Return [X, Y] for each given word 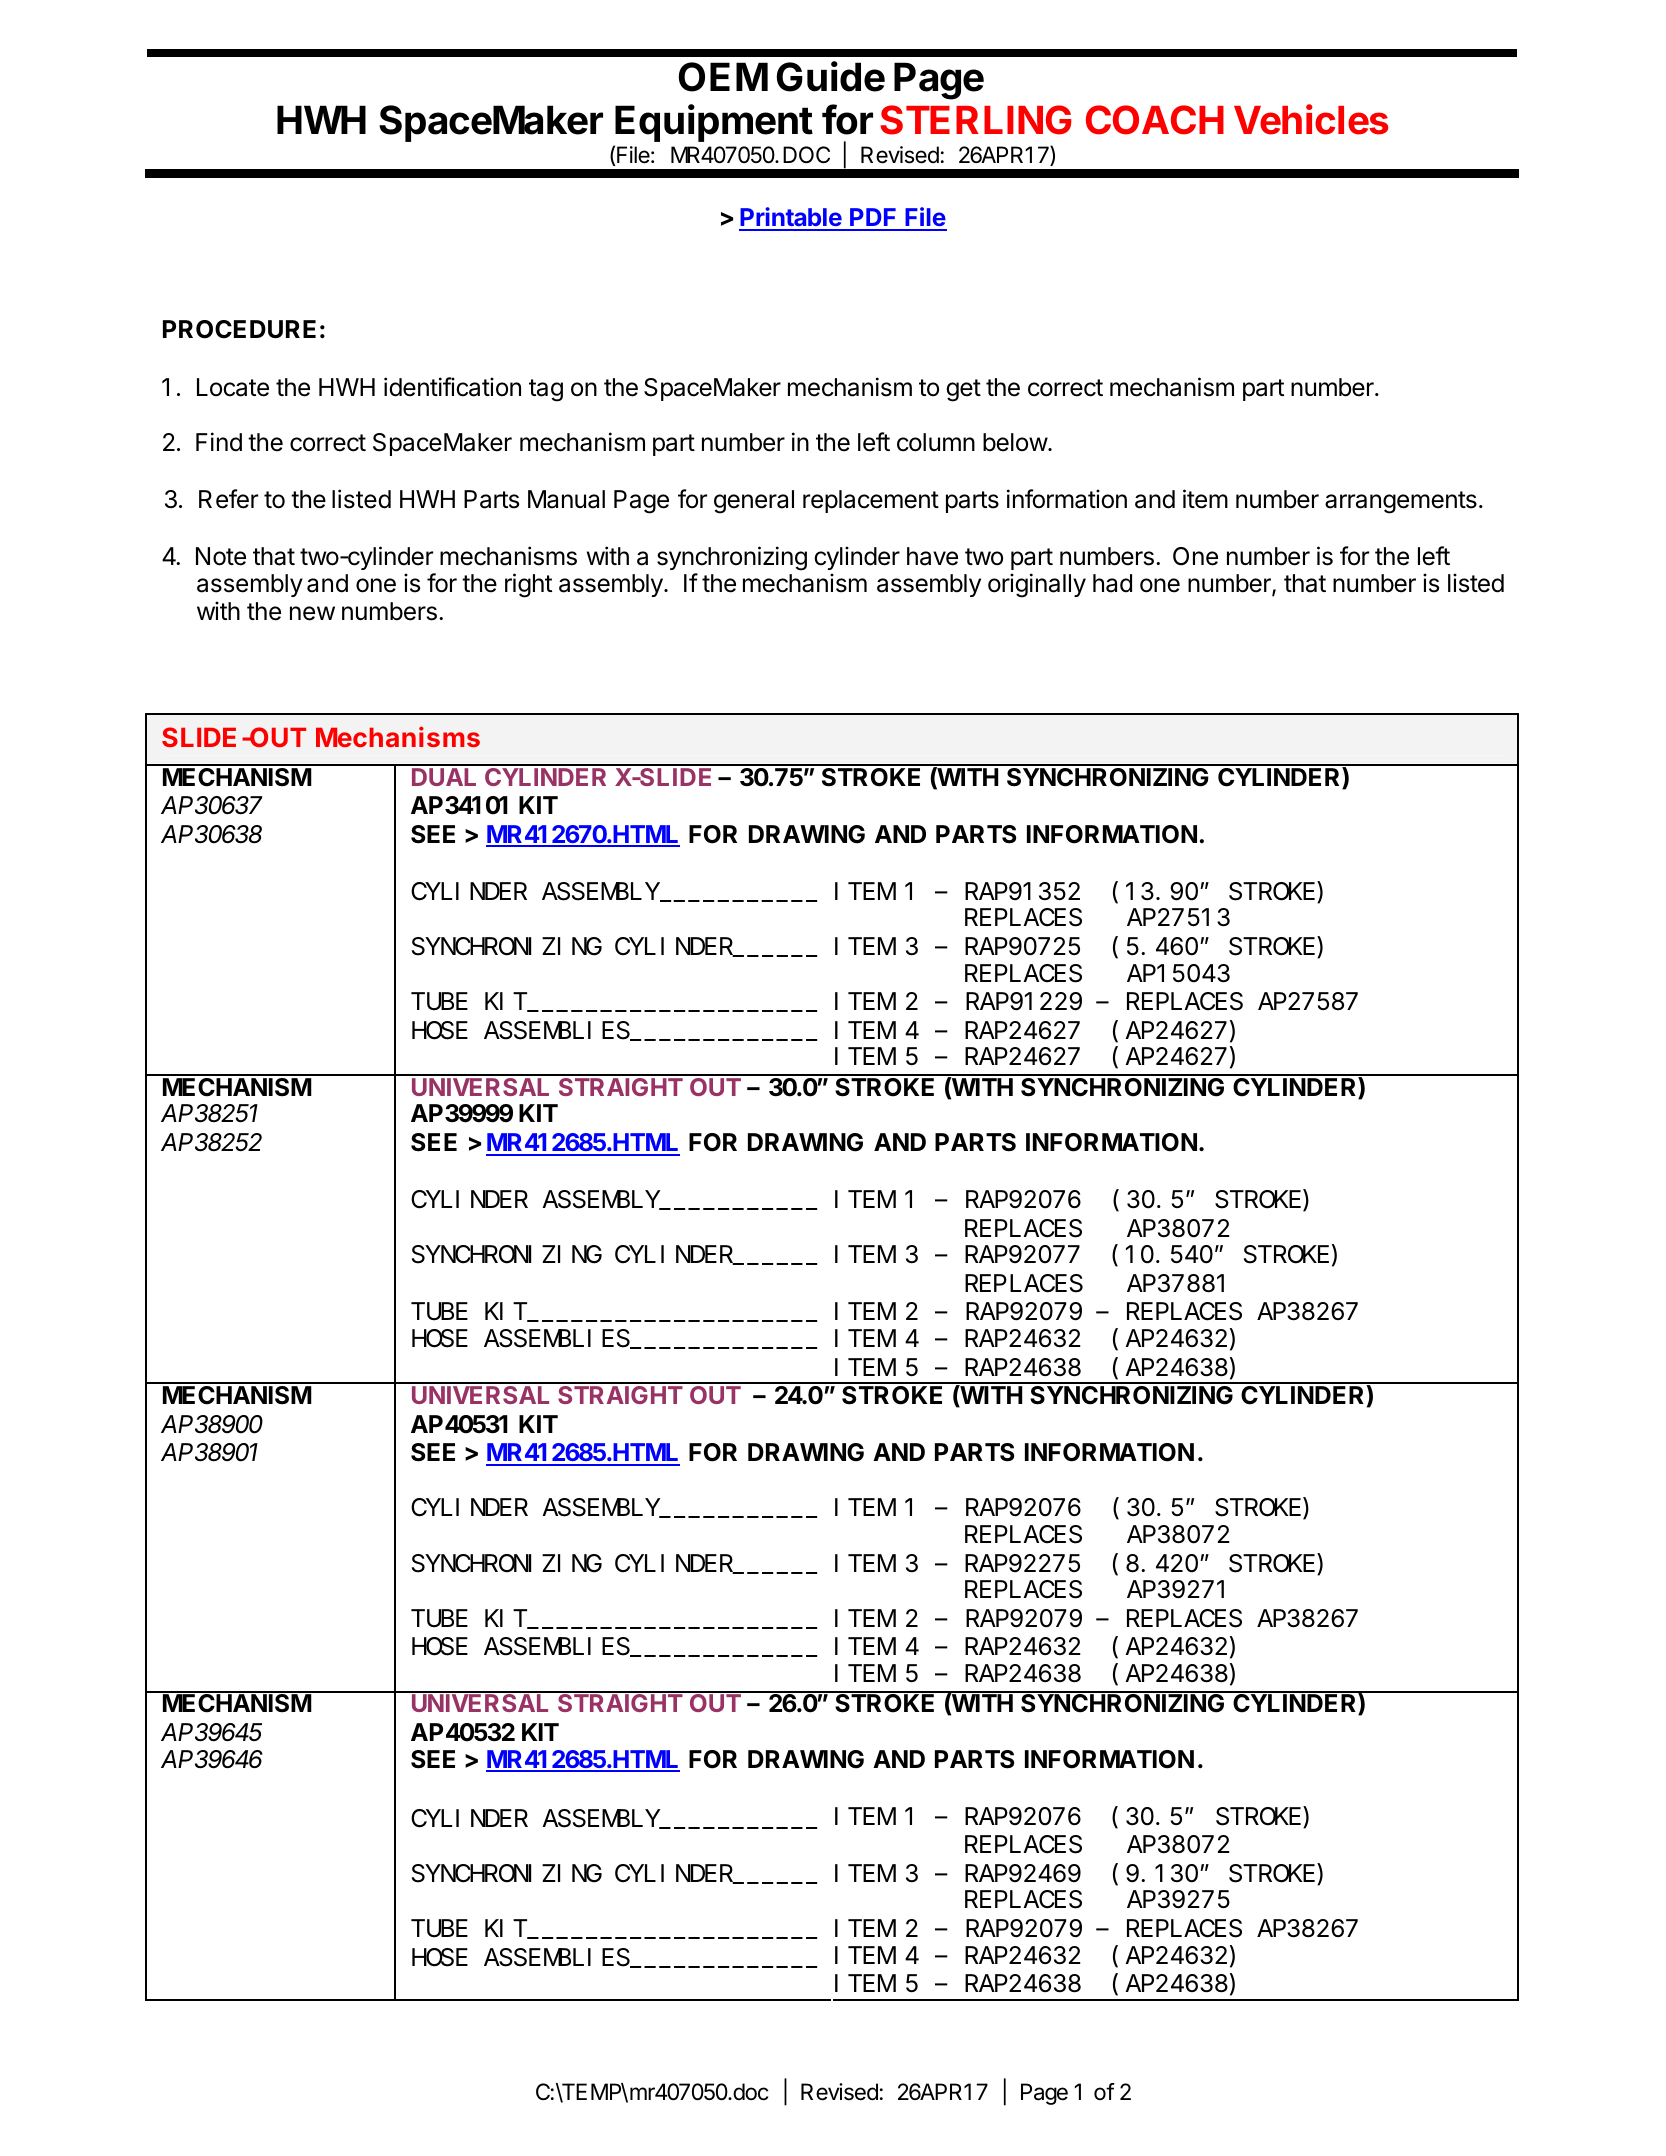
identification [452, 387]
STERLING [976, 120]
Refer [228, 499]
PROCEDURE [239, 329]
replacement [871, 501]
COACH [1155, 120]
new [312, 613]
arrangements [1401, 502]
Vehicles [1311, 119]
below [1016, 442]
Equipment [714, 123]
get [963, 390]
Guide [831, 76]
